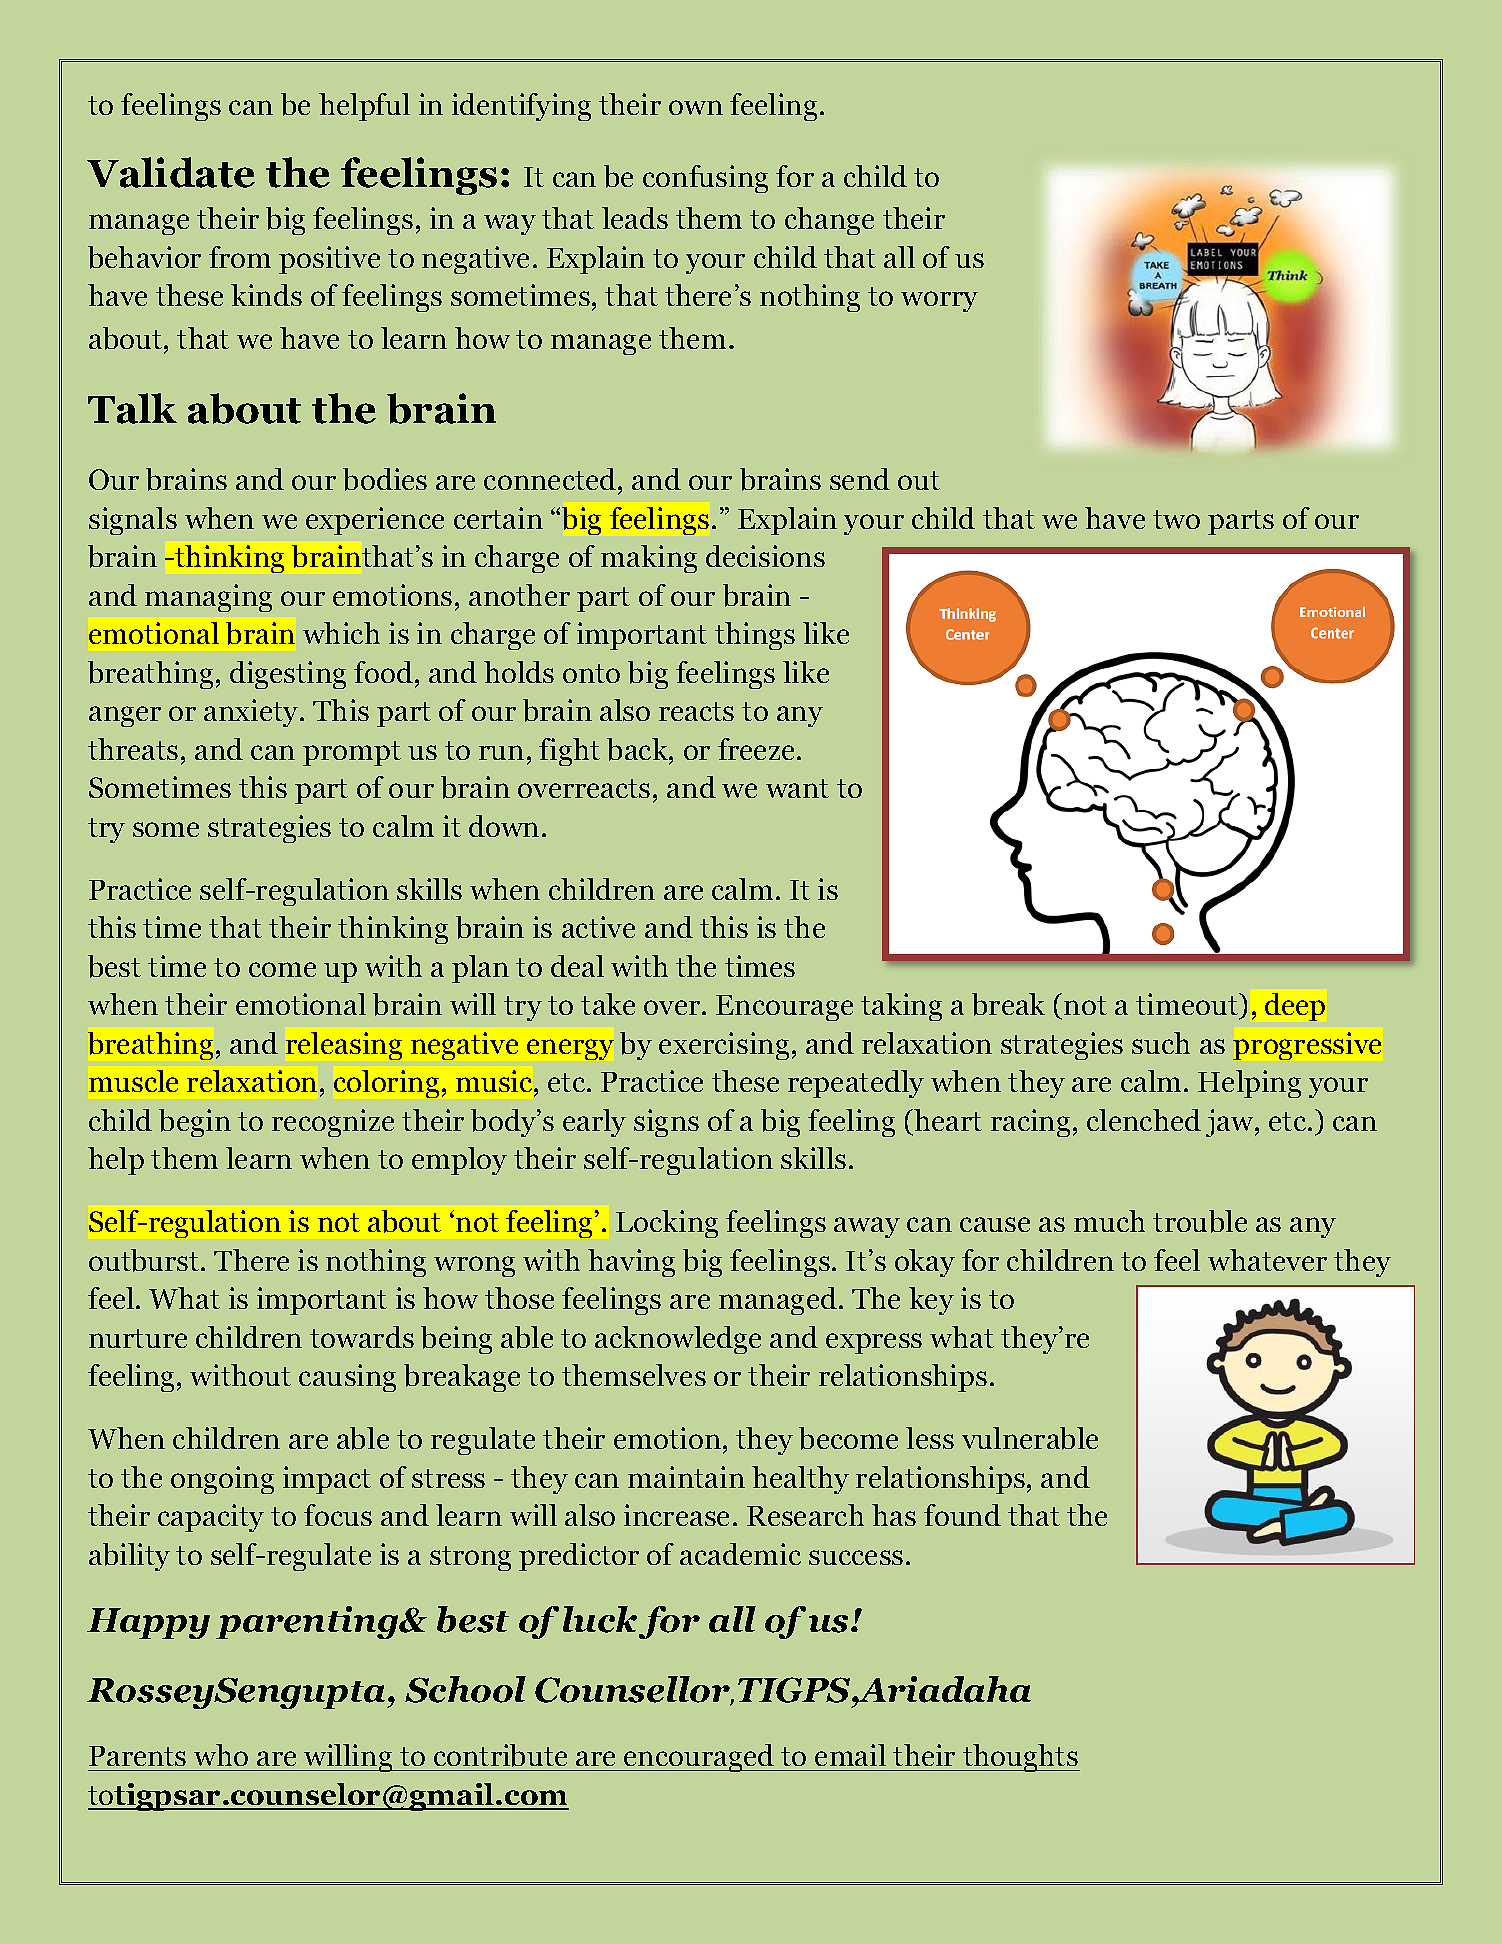 The width and height of the page is (1502, 1944). Describe the element at coordinates (221, 1755) in the page. I see `who` at that location.
